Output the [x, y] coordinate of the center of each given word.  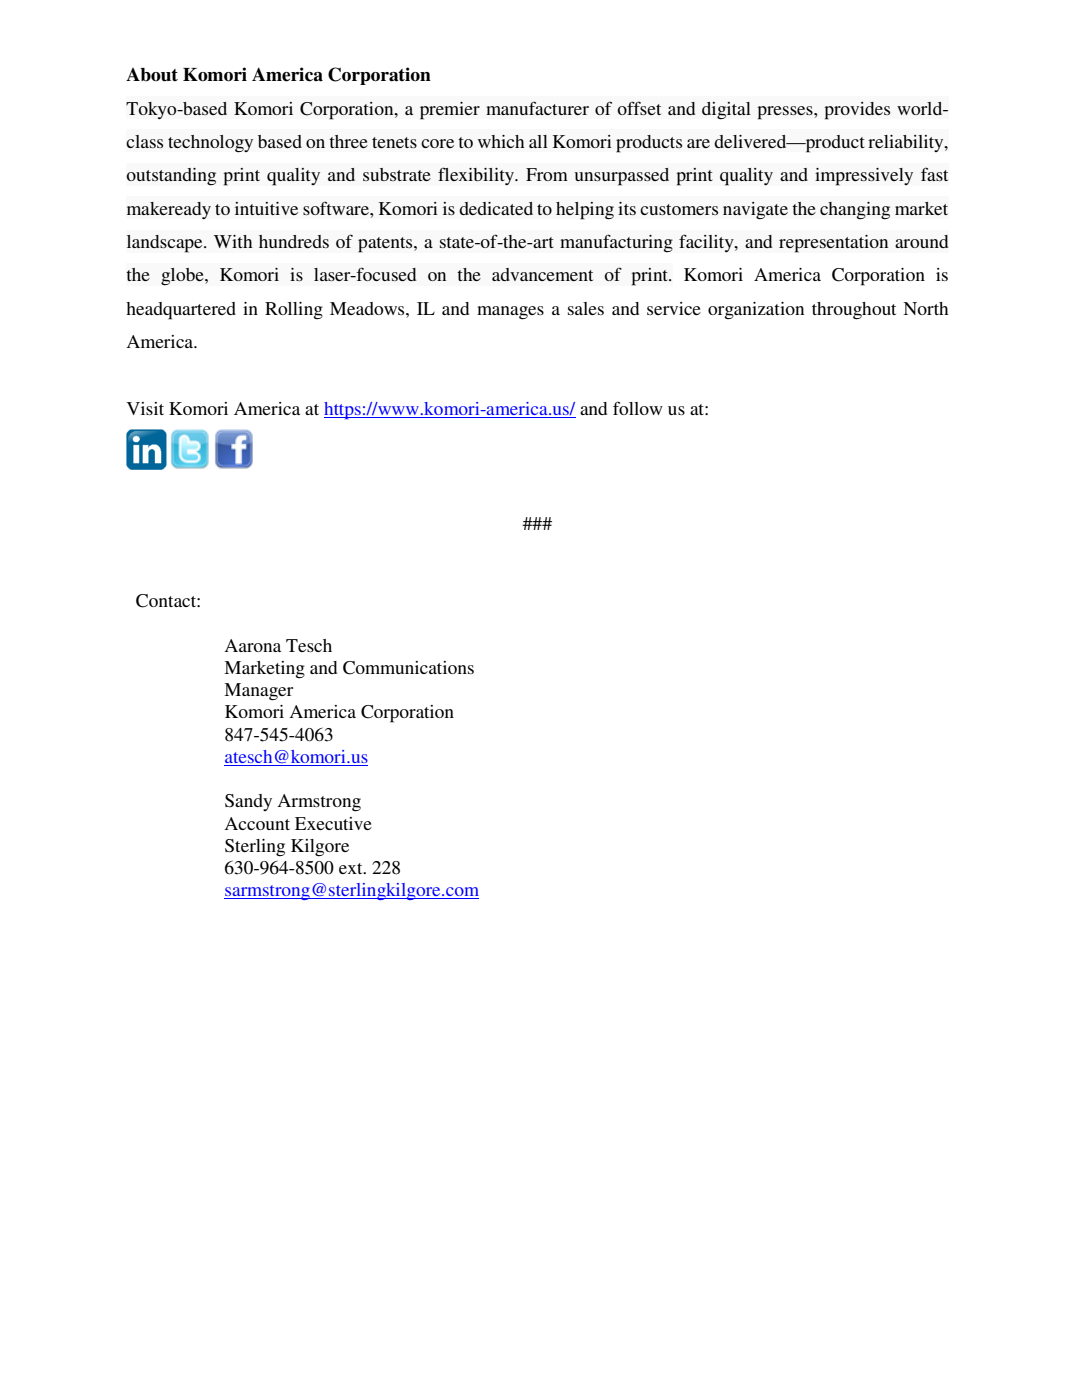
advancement [542, 274]
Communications [408, 668]
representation [833, 244]
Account [257, 823]
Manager [258, 692]
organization [756, 311]
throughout [854, 311]
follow [638, 408]
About [152, 75]
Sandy [248, 802]
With [233, 241]
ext [352, 868]
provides [857, 111]
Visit [145, 408]
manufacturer [537, 108]
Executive [333, 823]
